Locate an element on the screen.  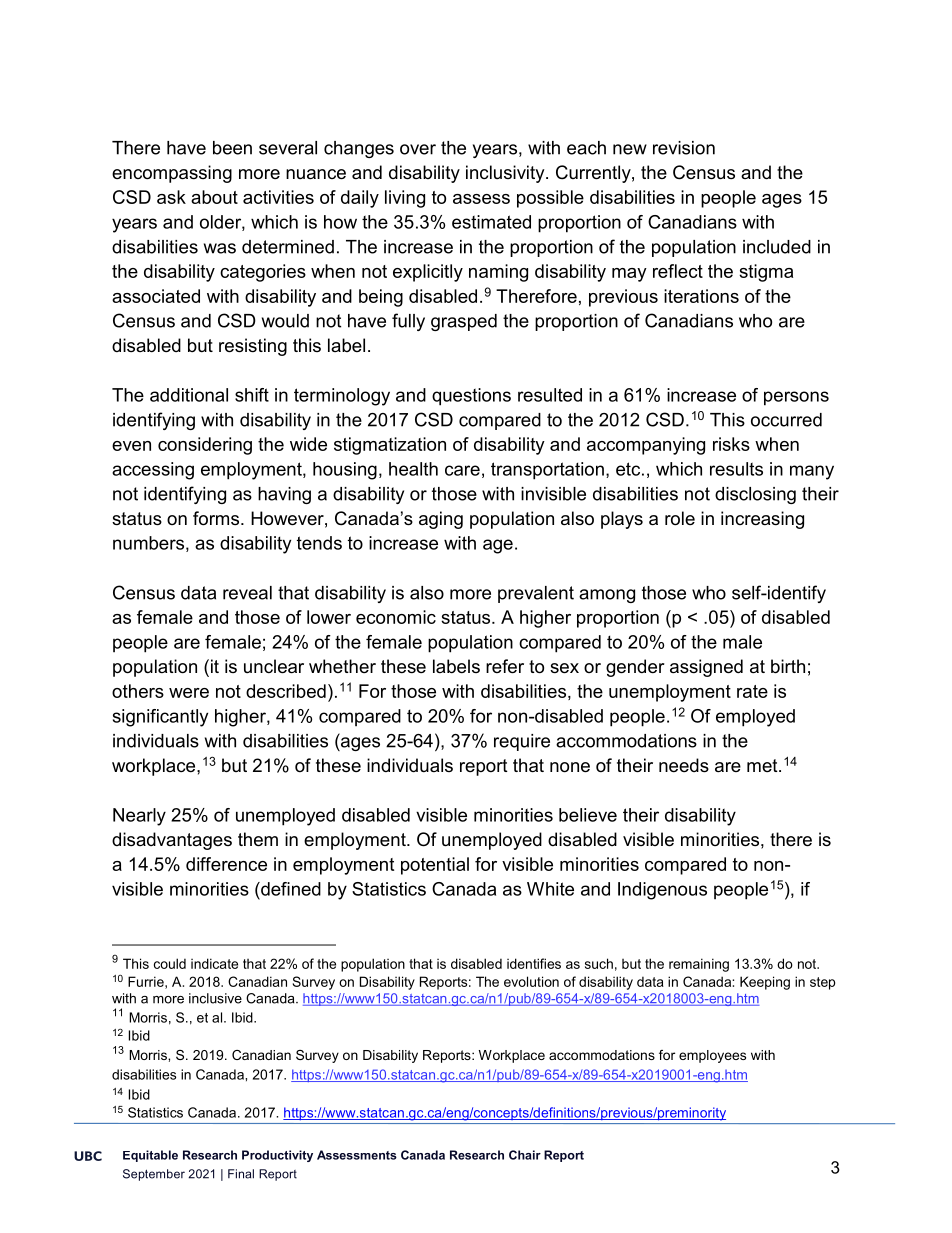
reveal is located at coordinates (247, 593).
